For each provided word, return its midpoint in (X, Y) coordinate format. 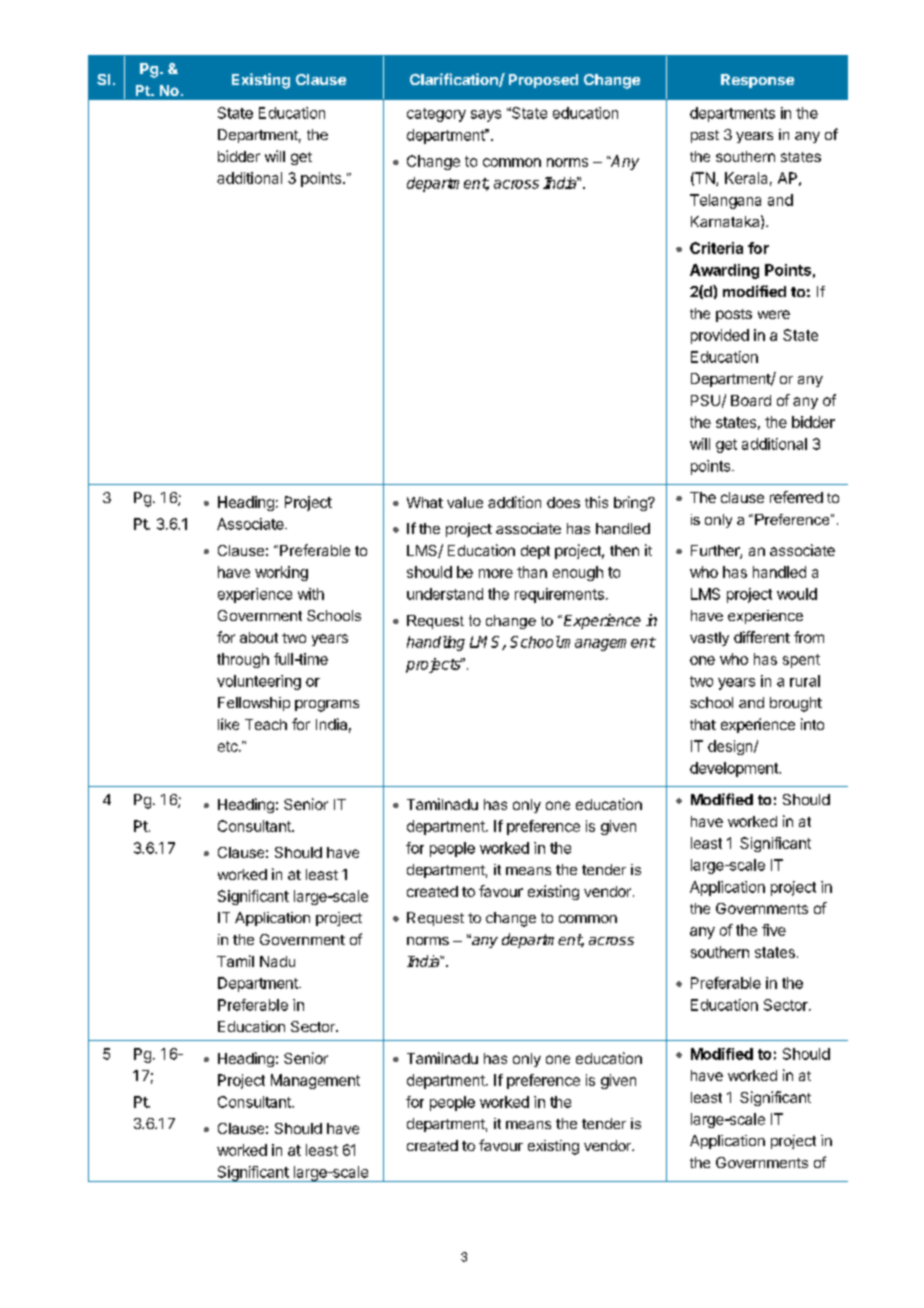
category (436, 115)
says (486, 116)
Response (757, 81)
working (281, 573)
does (563, 502)
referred (796, 497)
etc (229, 746)
